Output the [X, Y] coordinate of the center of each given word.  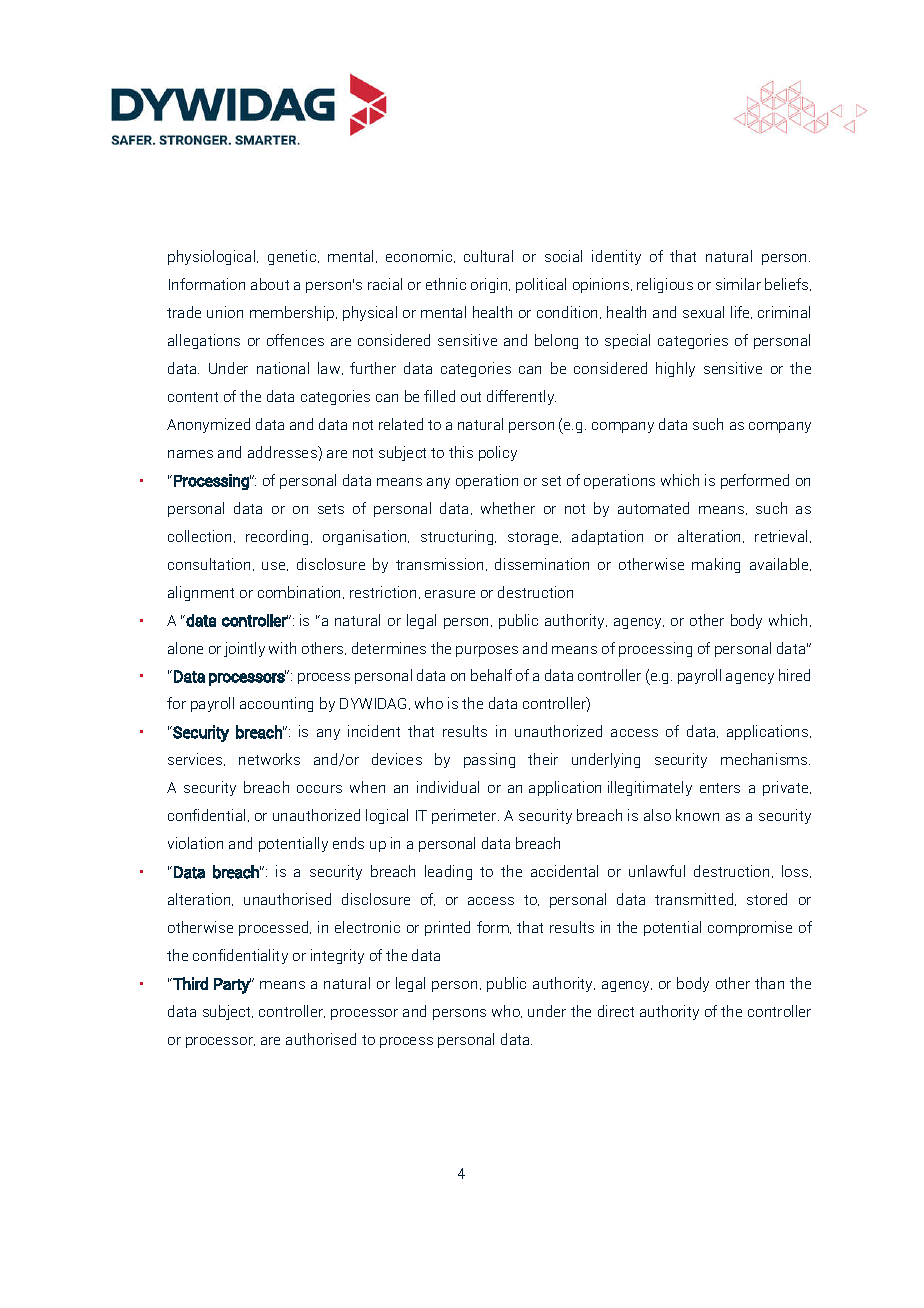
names [190, 454]
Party [232, 986]
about [270, 284]
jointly [244, 649]
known [697, 815]
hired [794, 675]
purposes [487, 651]
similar [738, 284]
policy [498, 453]
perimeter [465, 816]
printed [447, 928]
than [769, 983]
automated [653, 508]
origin [490, 285]
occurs [319, 789]
